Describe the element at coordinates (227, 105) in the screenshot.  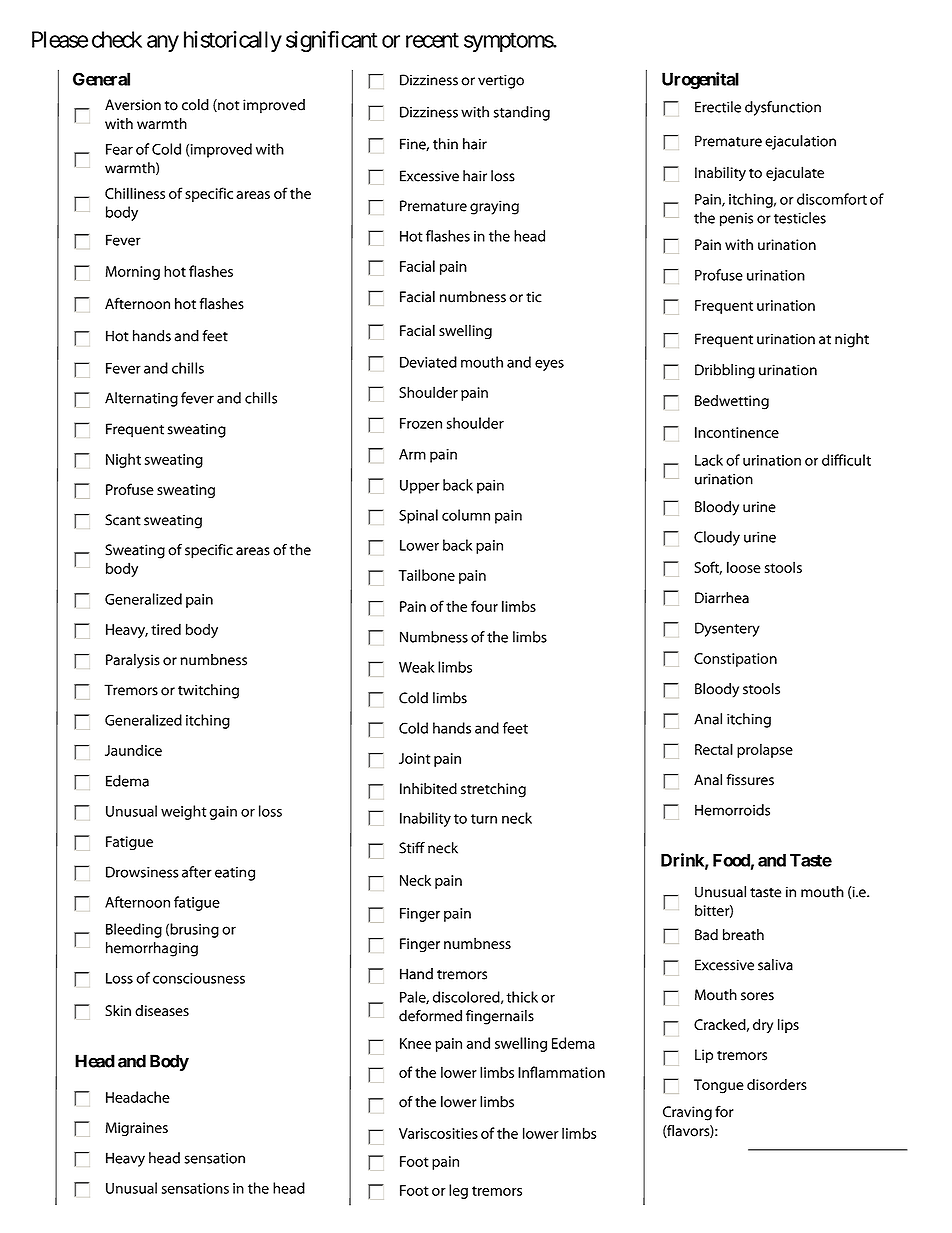
I see `not` at that location.
